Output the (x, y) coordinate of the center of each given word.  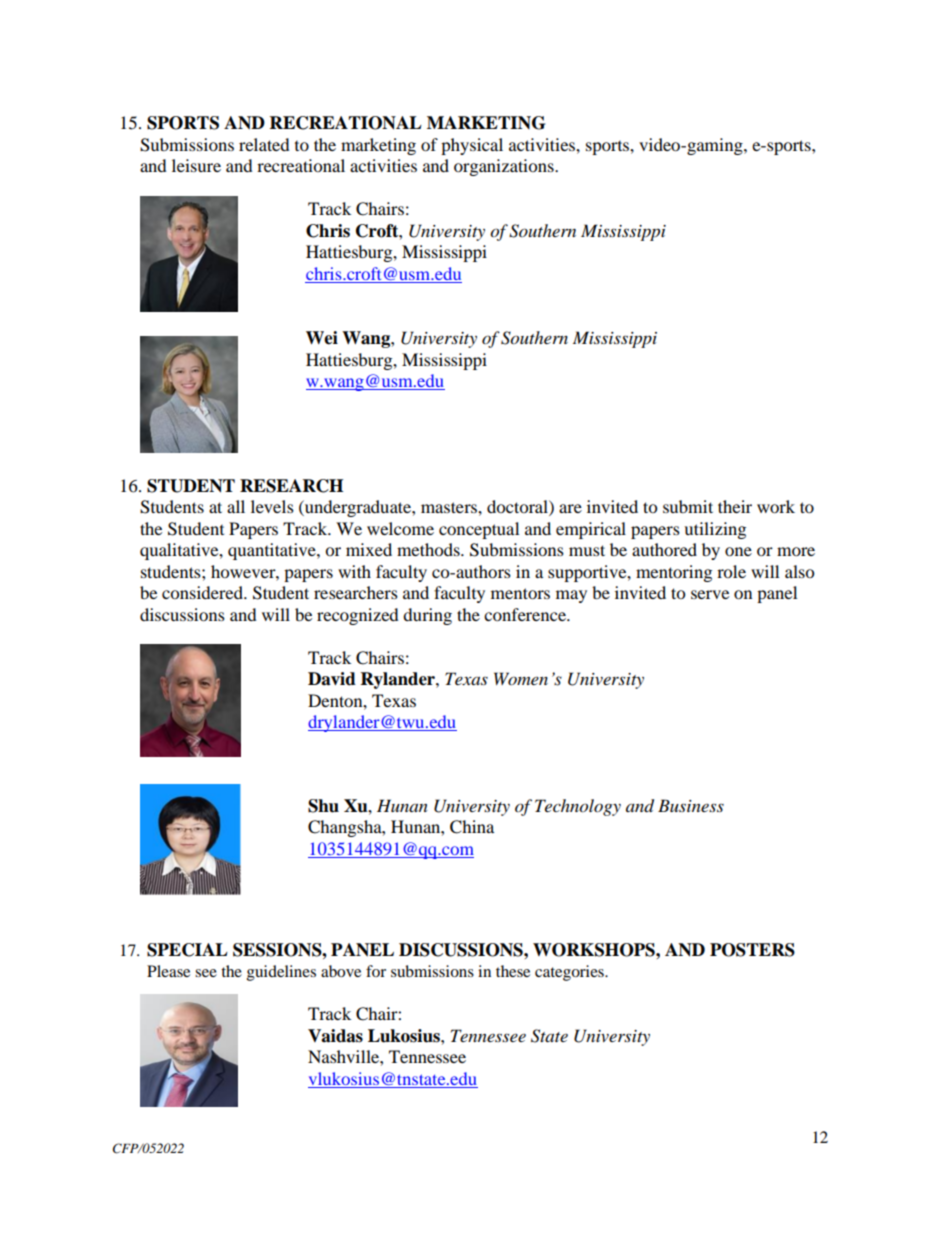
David (332, 679)
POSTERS (752, 950)
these (513, 971)
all (236, 506)
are (570, 508)
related (264, 144)
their (735, 506)
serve (710, 594)
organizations (505, 167)
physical (472, 146)
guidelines (281, 973)
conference (526, 614)
